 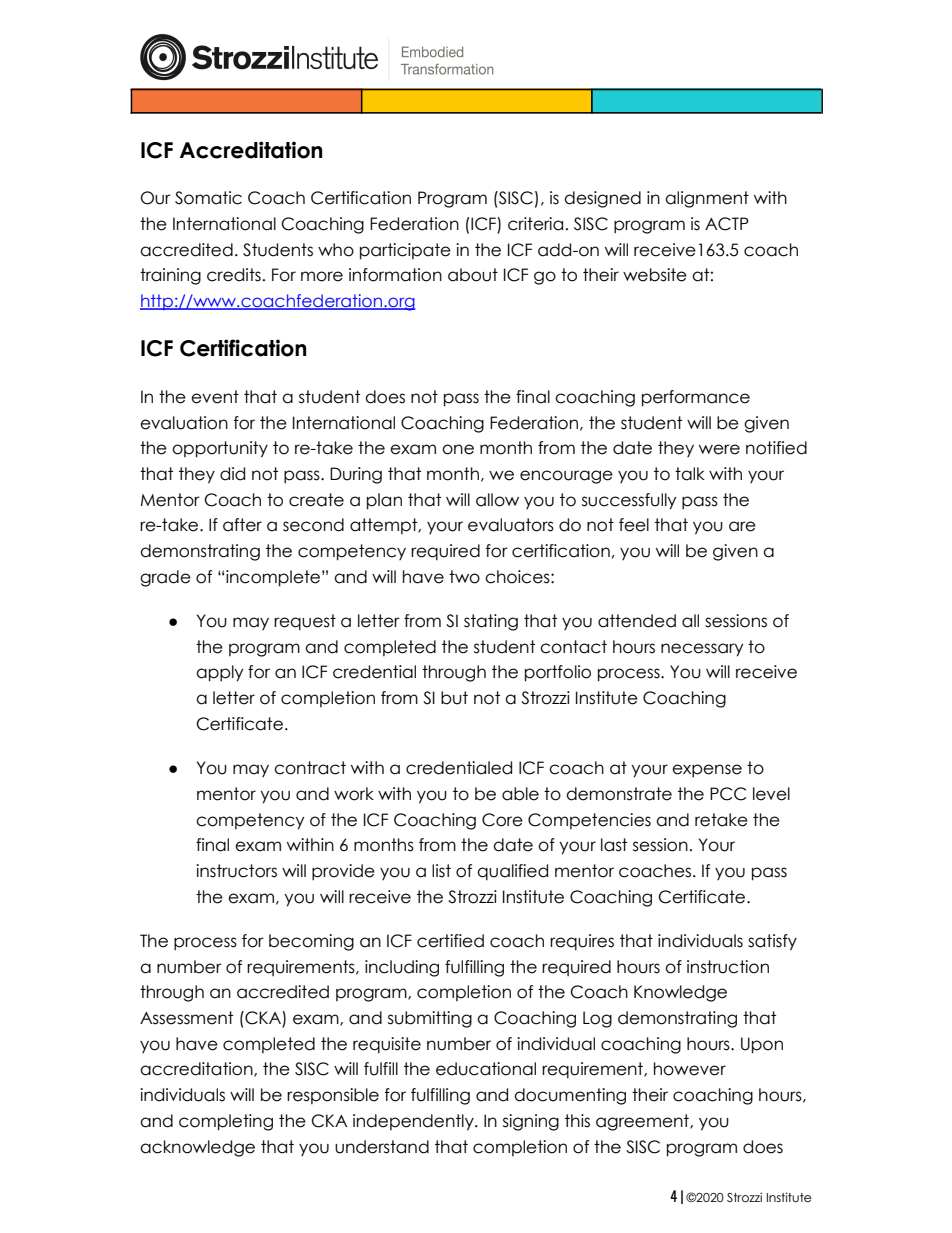 What do you see at coordinates (502, 820) in the image?
I see `Core` at bounding box center [502, 820].
